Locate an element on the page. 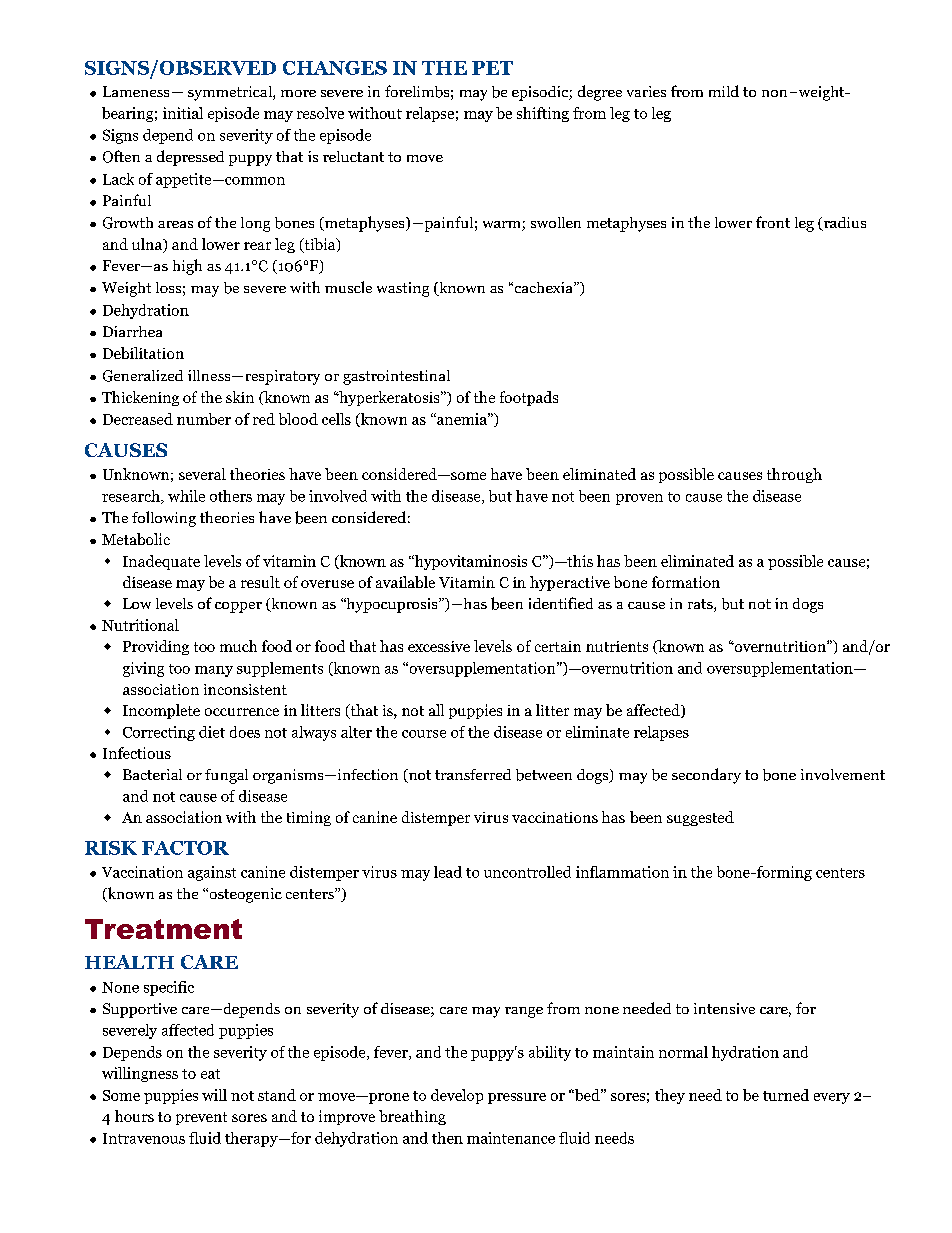  develop is located at coordinates (457, 1096).
